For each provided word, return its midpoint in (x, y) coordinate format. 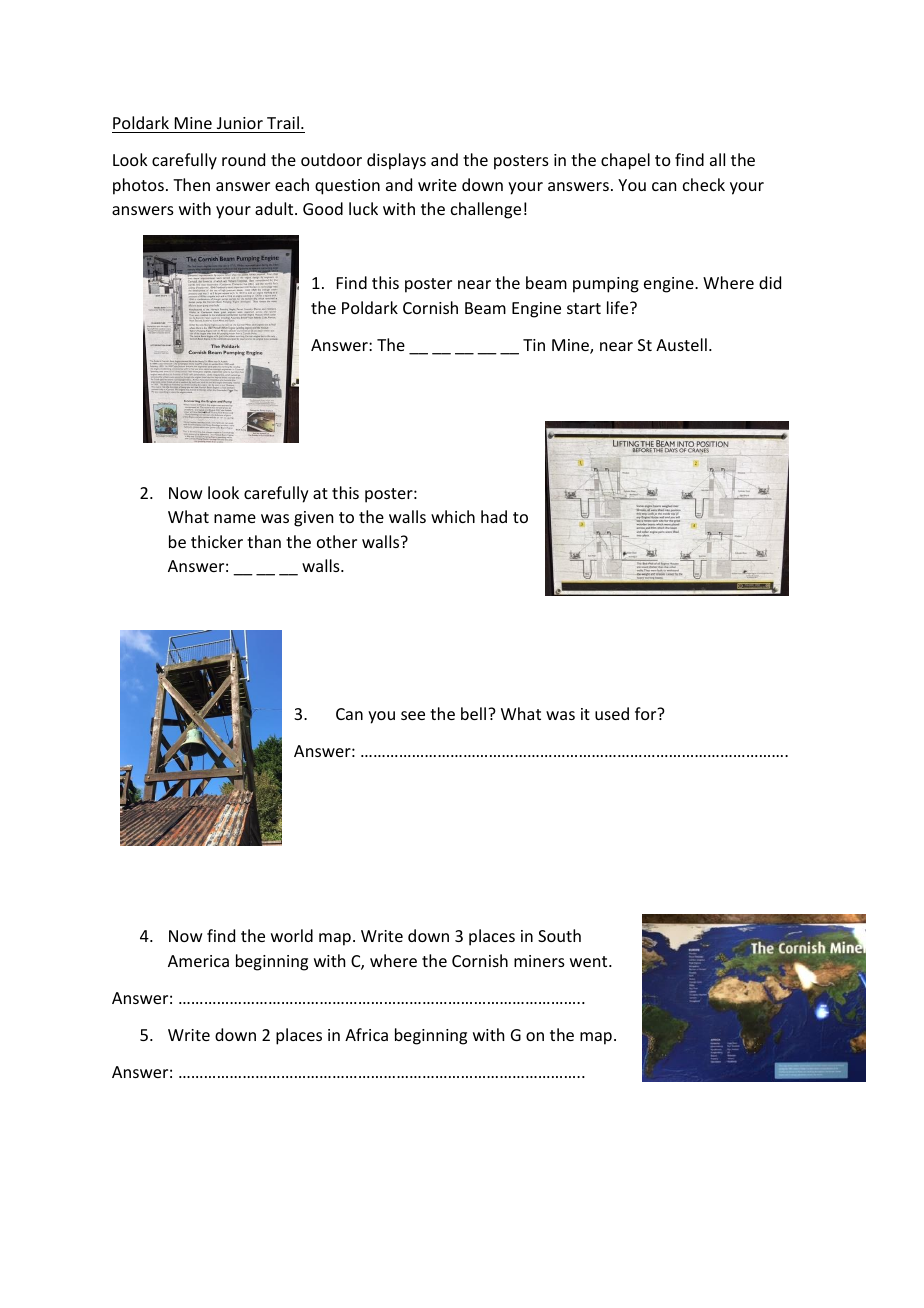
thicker (217, 541)
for (647, 713)
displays (396, 161)
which (453, 516)
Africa (366, 1034)
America (198, 961)
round (243, 159)
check (704, 184)
